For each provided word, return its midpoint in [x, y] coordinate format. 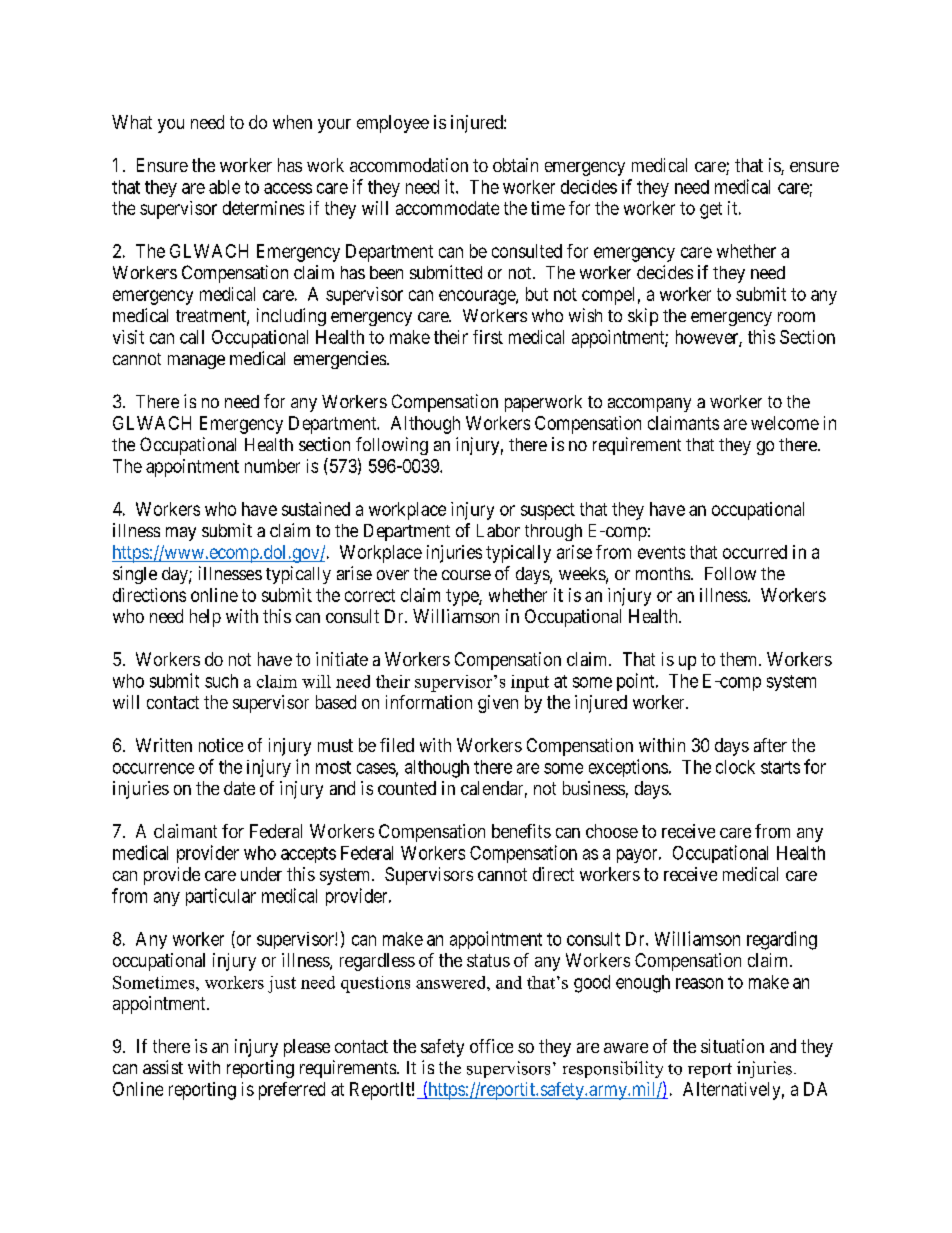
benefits [521, 831]
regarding [782, 940]
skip [643, 317]
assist [163, 1067]
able [224, 187]
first [488, 337]
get [711, 210]
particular [221, 897]
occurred [755, 552]
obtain [515, 165]
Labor [498, 530]
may [181, 534]
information [429, 702]
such [221, 681]
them [740, 659]
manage [196, 362]
